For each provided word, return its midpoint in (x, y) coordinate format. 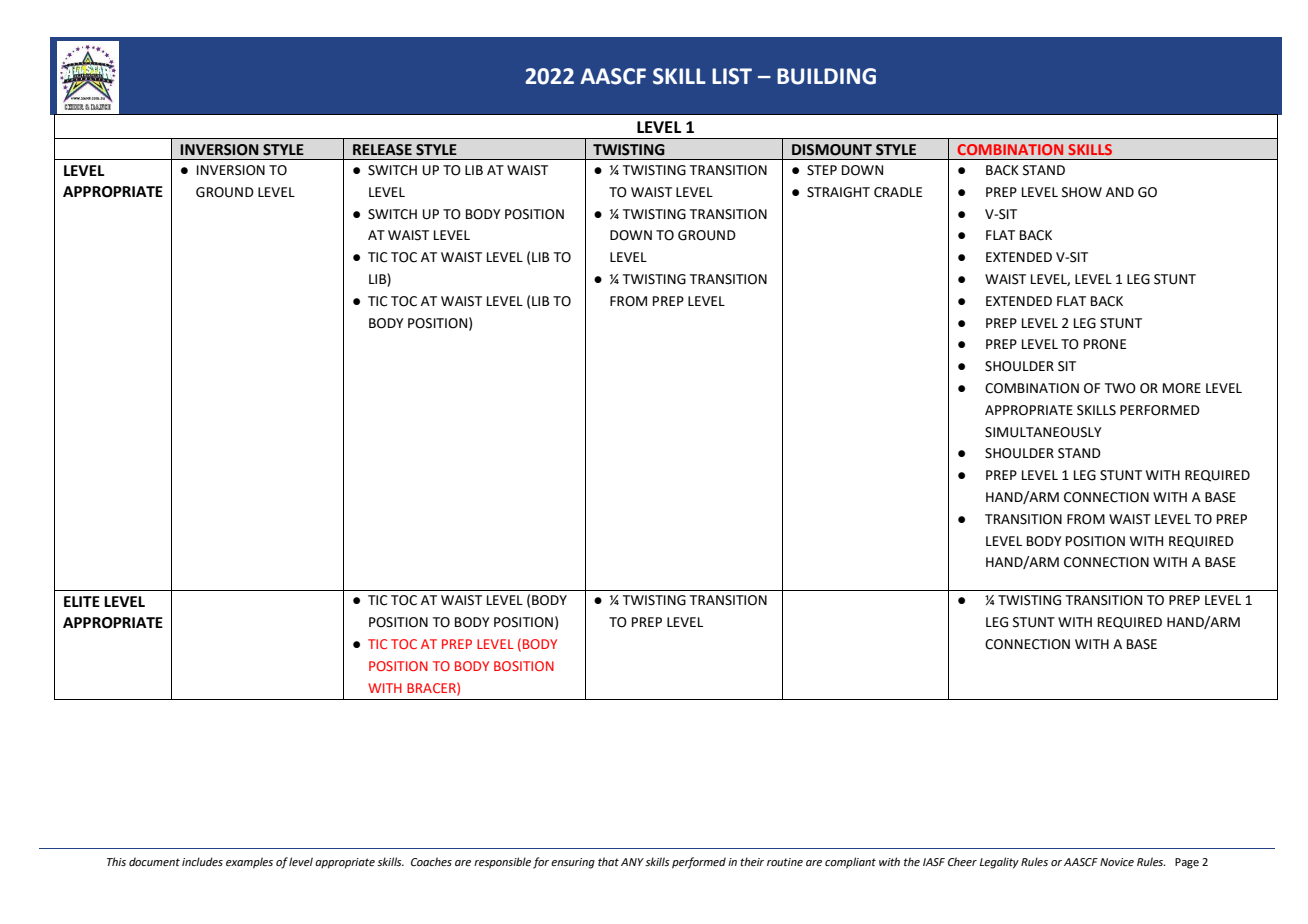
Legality (999, 863)
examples (249, 863)
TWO (1120, 388)
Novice (1117, 862)
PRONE (1105, 344)
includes (202, 861)
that (608, 861)
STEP (822, 170)
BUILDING (826, 76)
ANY (632, 862)
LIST (732, 76)
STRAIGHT (838, 192)
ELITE (82, 601)
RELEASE (382, 150)
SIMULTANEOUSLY (1043, 432)
